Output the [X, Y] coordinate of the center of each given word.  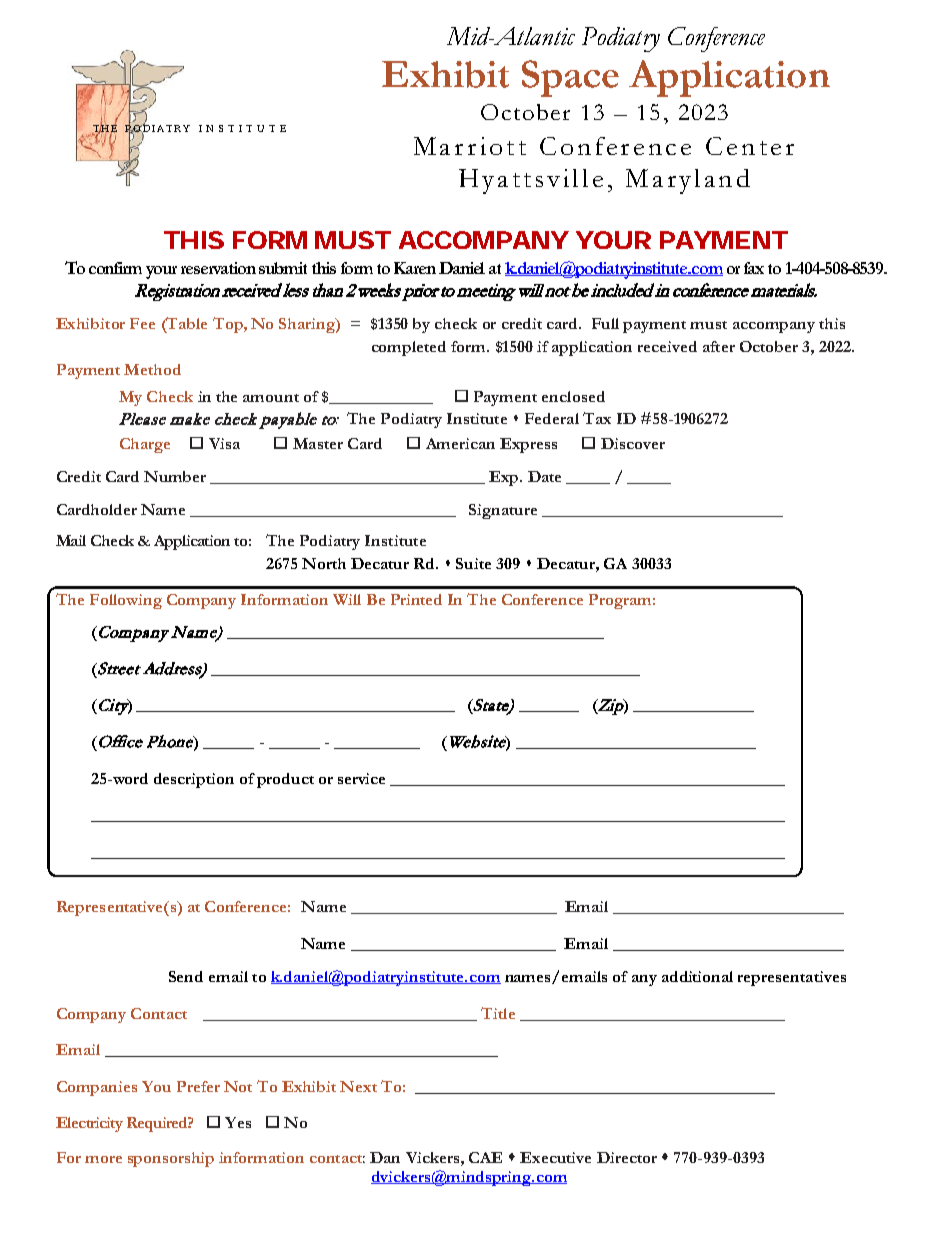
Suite [473, 563]
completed [409, 348]
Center [750, 146]
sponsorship [171, 1159]
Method [152, 369]
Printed [416, 599]
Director [627, 1157]
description [194, 780]
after [719, 346]
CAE [485, 1157]
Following [126, 601]
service [361, 778]
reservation [218, 268]
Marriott [470, 146]
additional [697, 976]
